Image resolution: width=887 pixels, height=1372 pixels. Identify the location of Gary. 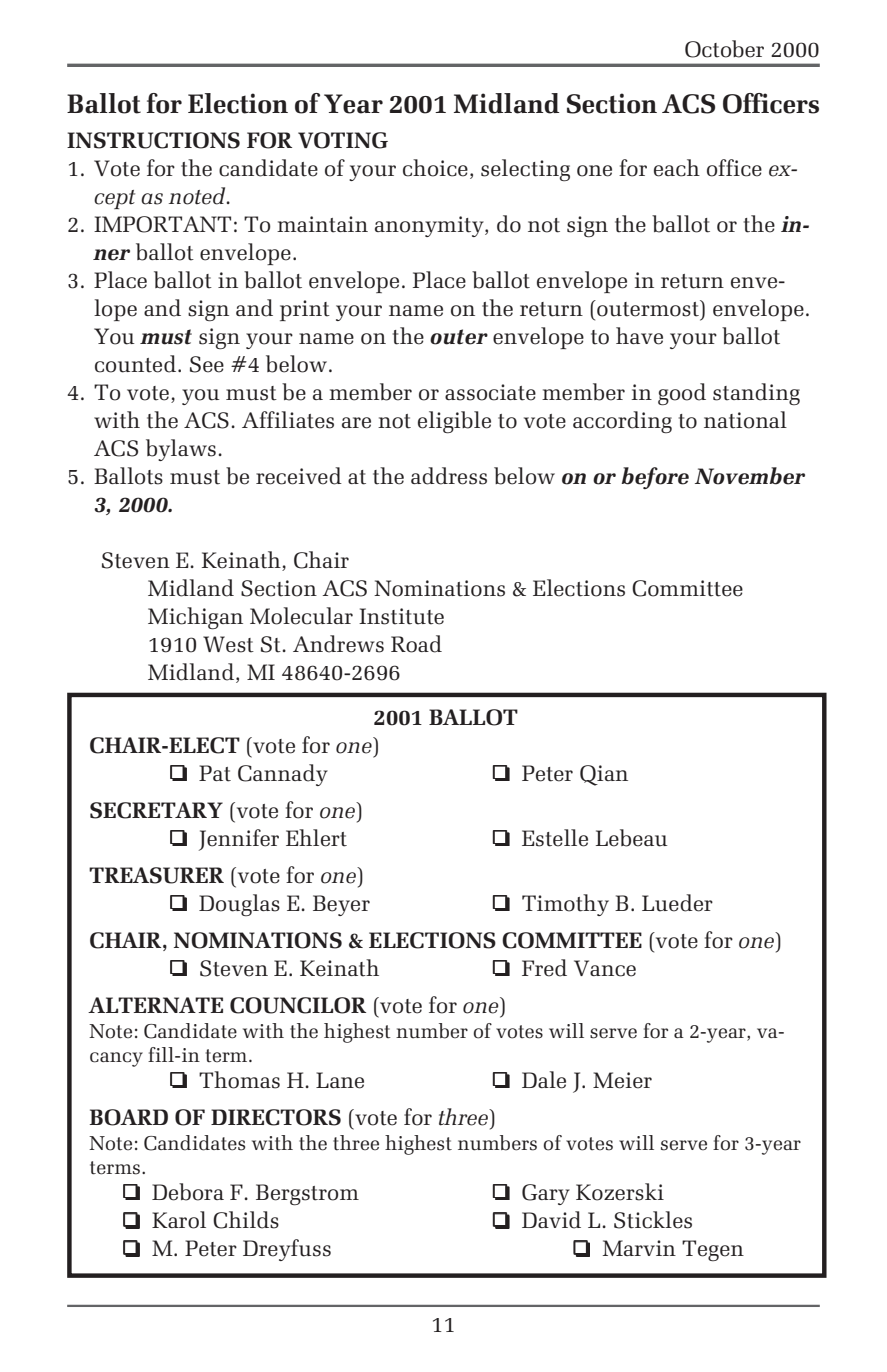
(546, 1194).
